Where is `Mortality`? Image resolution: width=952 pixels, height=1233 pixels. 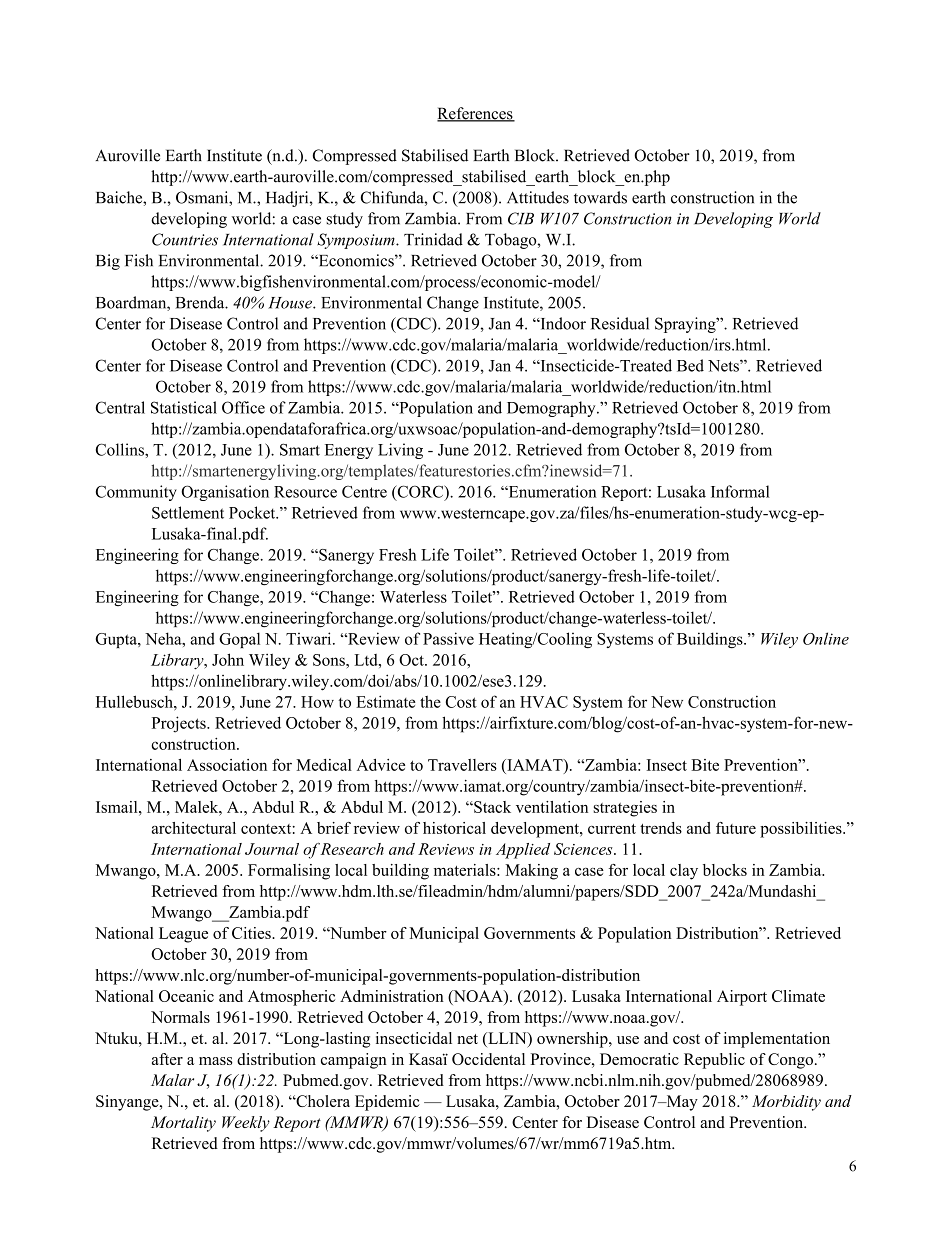
Mortality is located at coordinates (183, 1124).
